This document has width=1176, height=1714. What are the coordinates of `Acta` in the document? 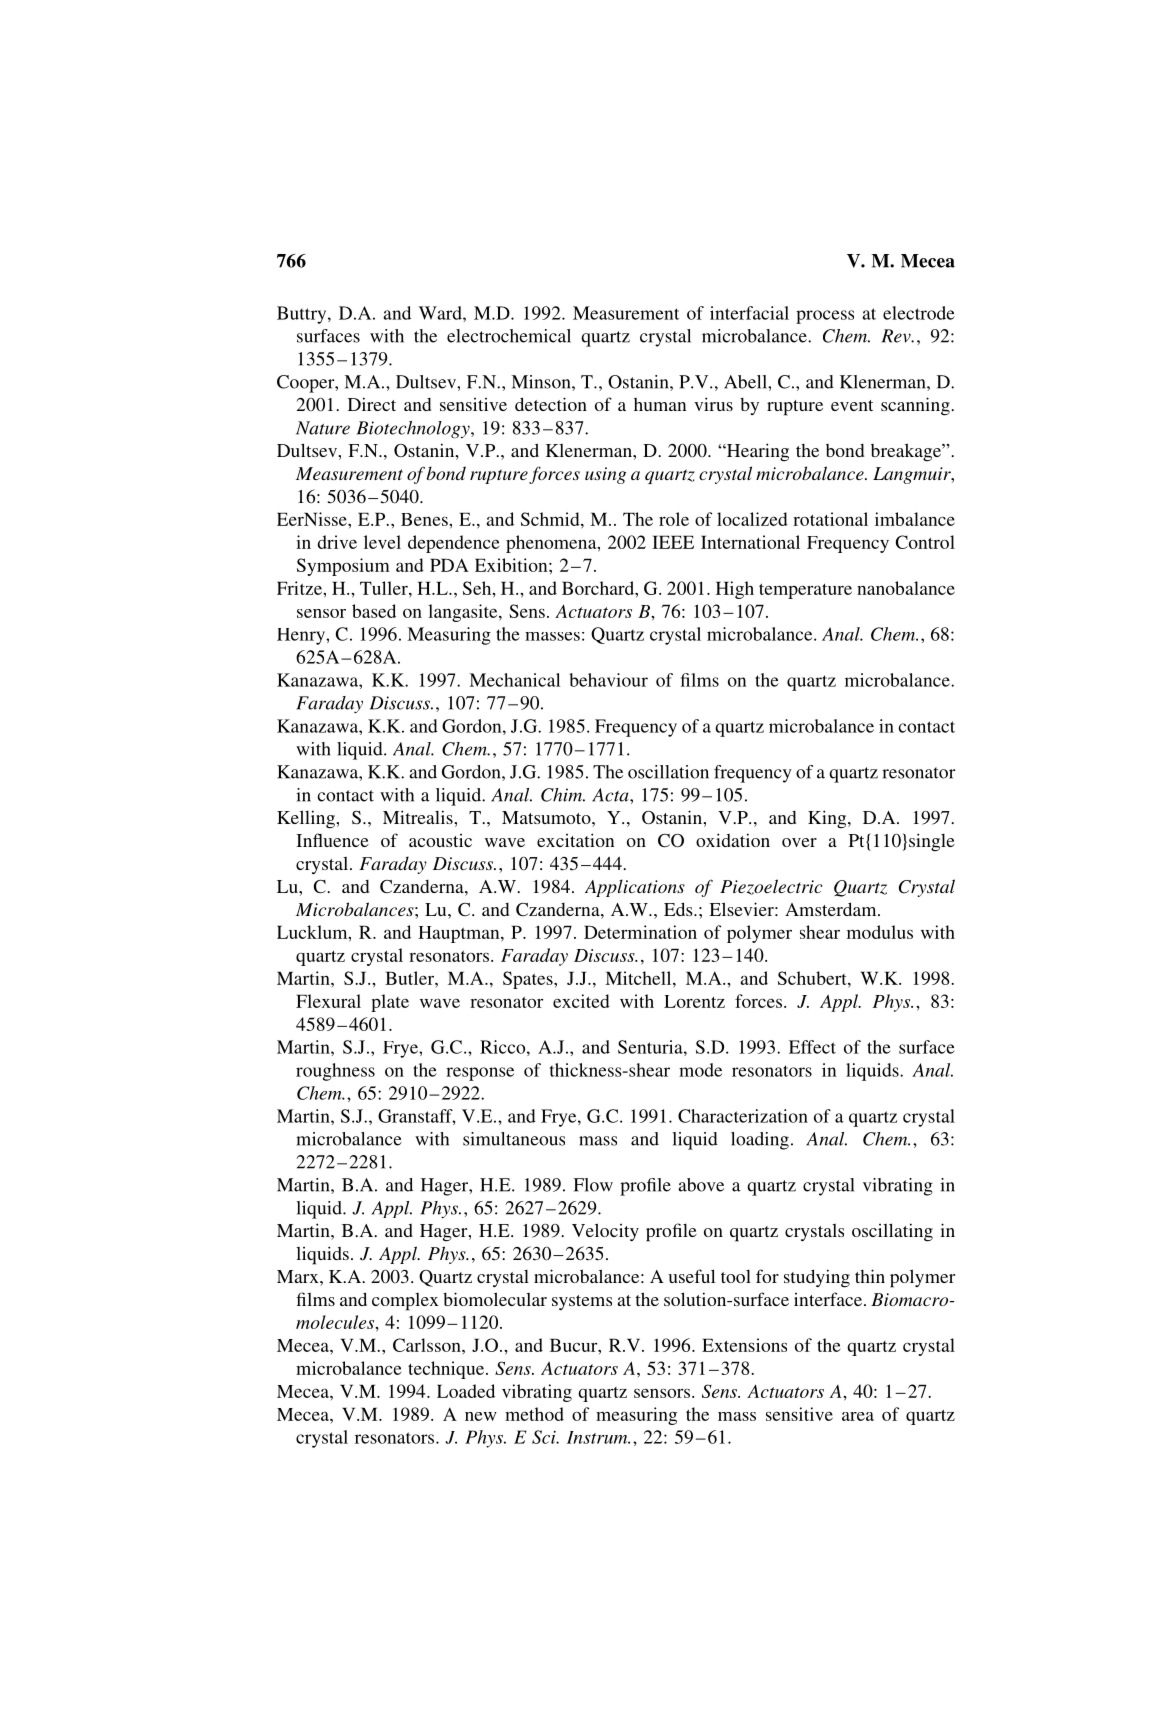 It's located at (611, 795).
